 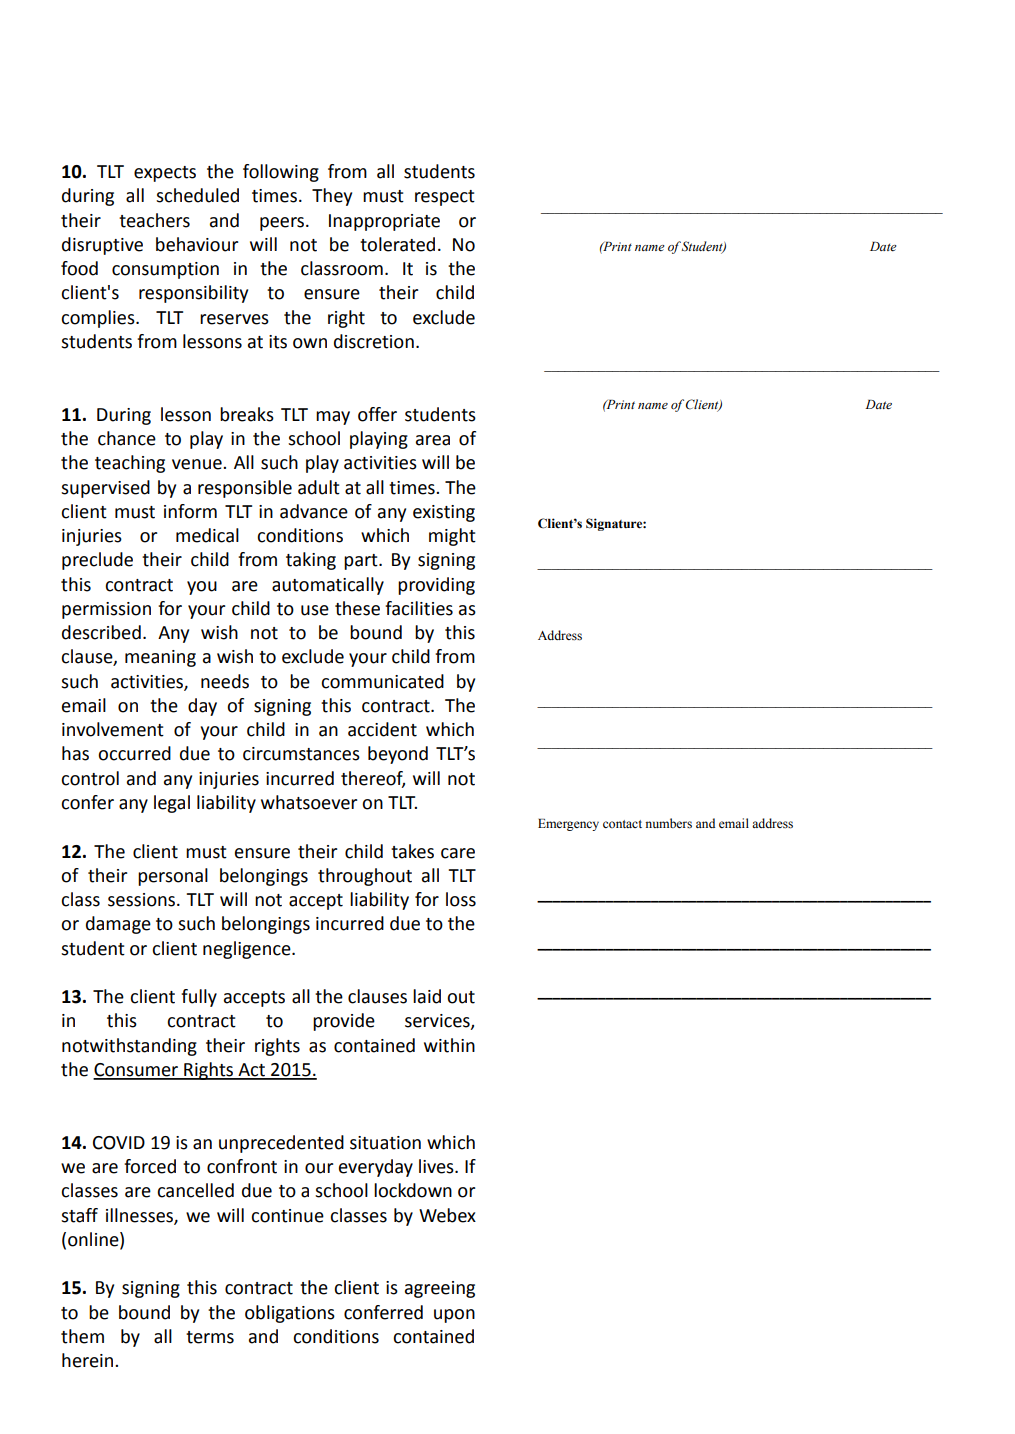 What do you see at coordinates (445, 198) in the page?
I see `respect` at bounding box center [445, 198].
